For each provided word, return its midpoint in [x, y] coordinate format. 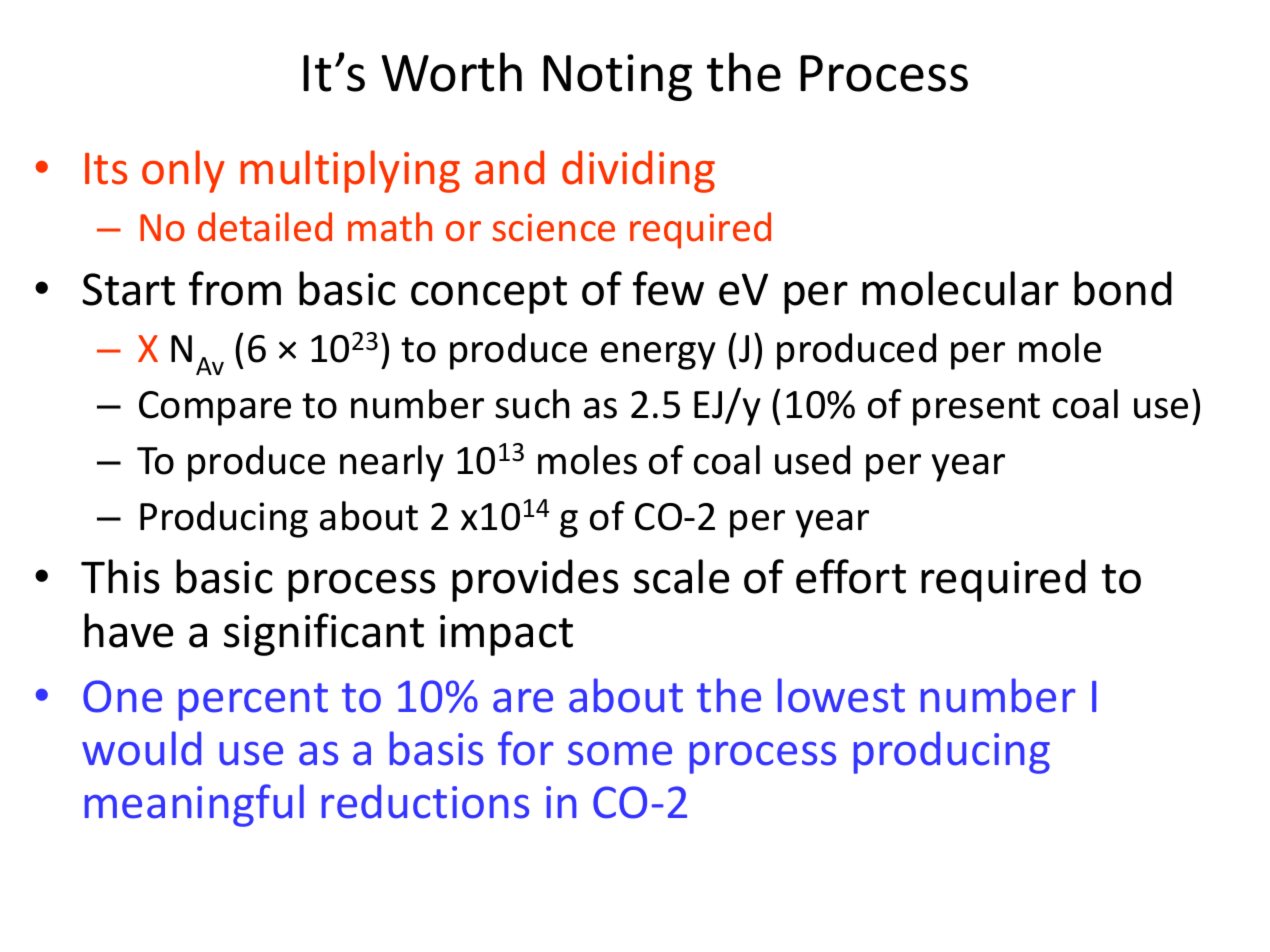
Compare [215, 408]
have [128, 630]
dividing [638, 171]
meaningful [194, 805]
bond [1123, 288]
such [532, 404]
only [183, 171]
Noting [617, 77]
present [976, 409]
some [620, 754]
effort [851, 576]
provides [535, 580]
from [235, 288]
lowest [841, 695]
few [668, 288]
